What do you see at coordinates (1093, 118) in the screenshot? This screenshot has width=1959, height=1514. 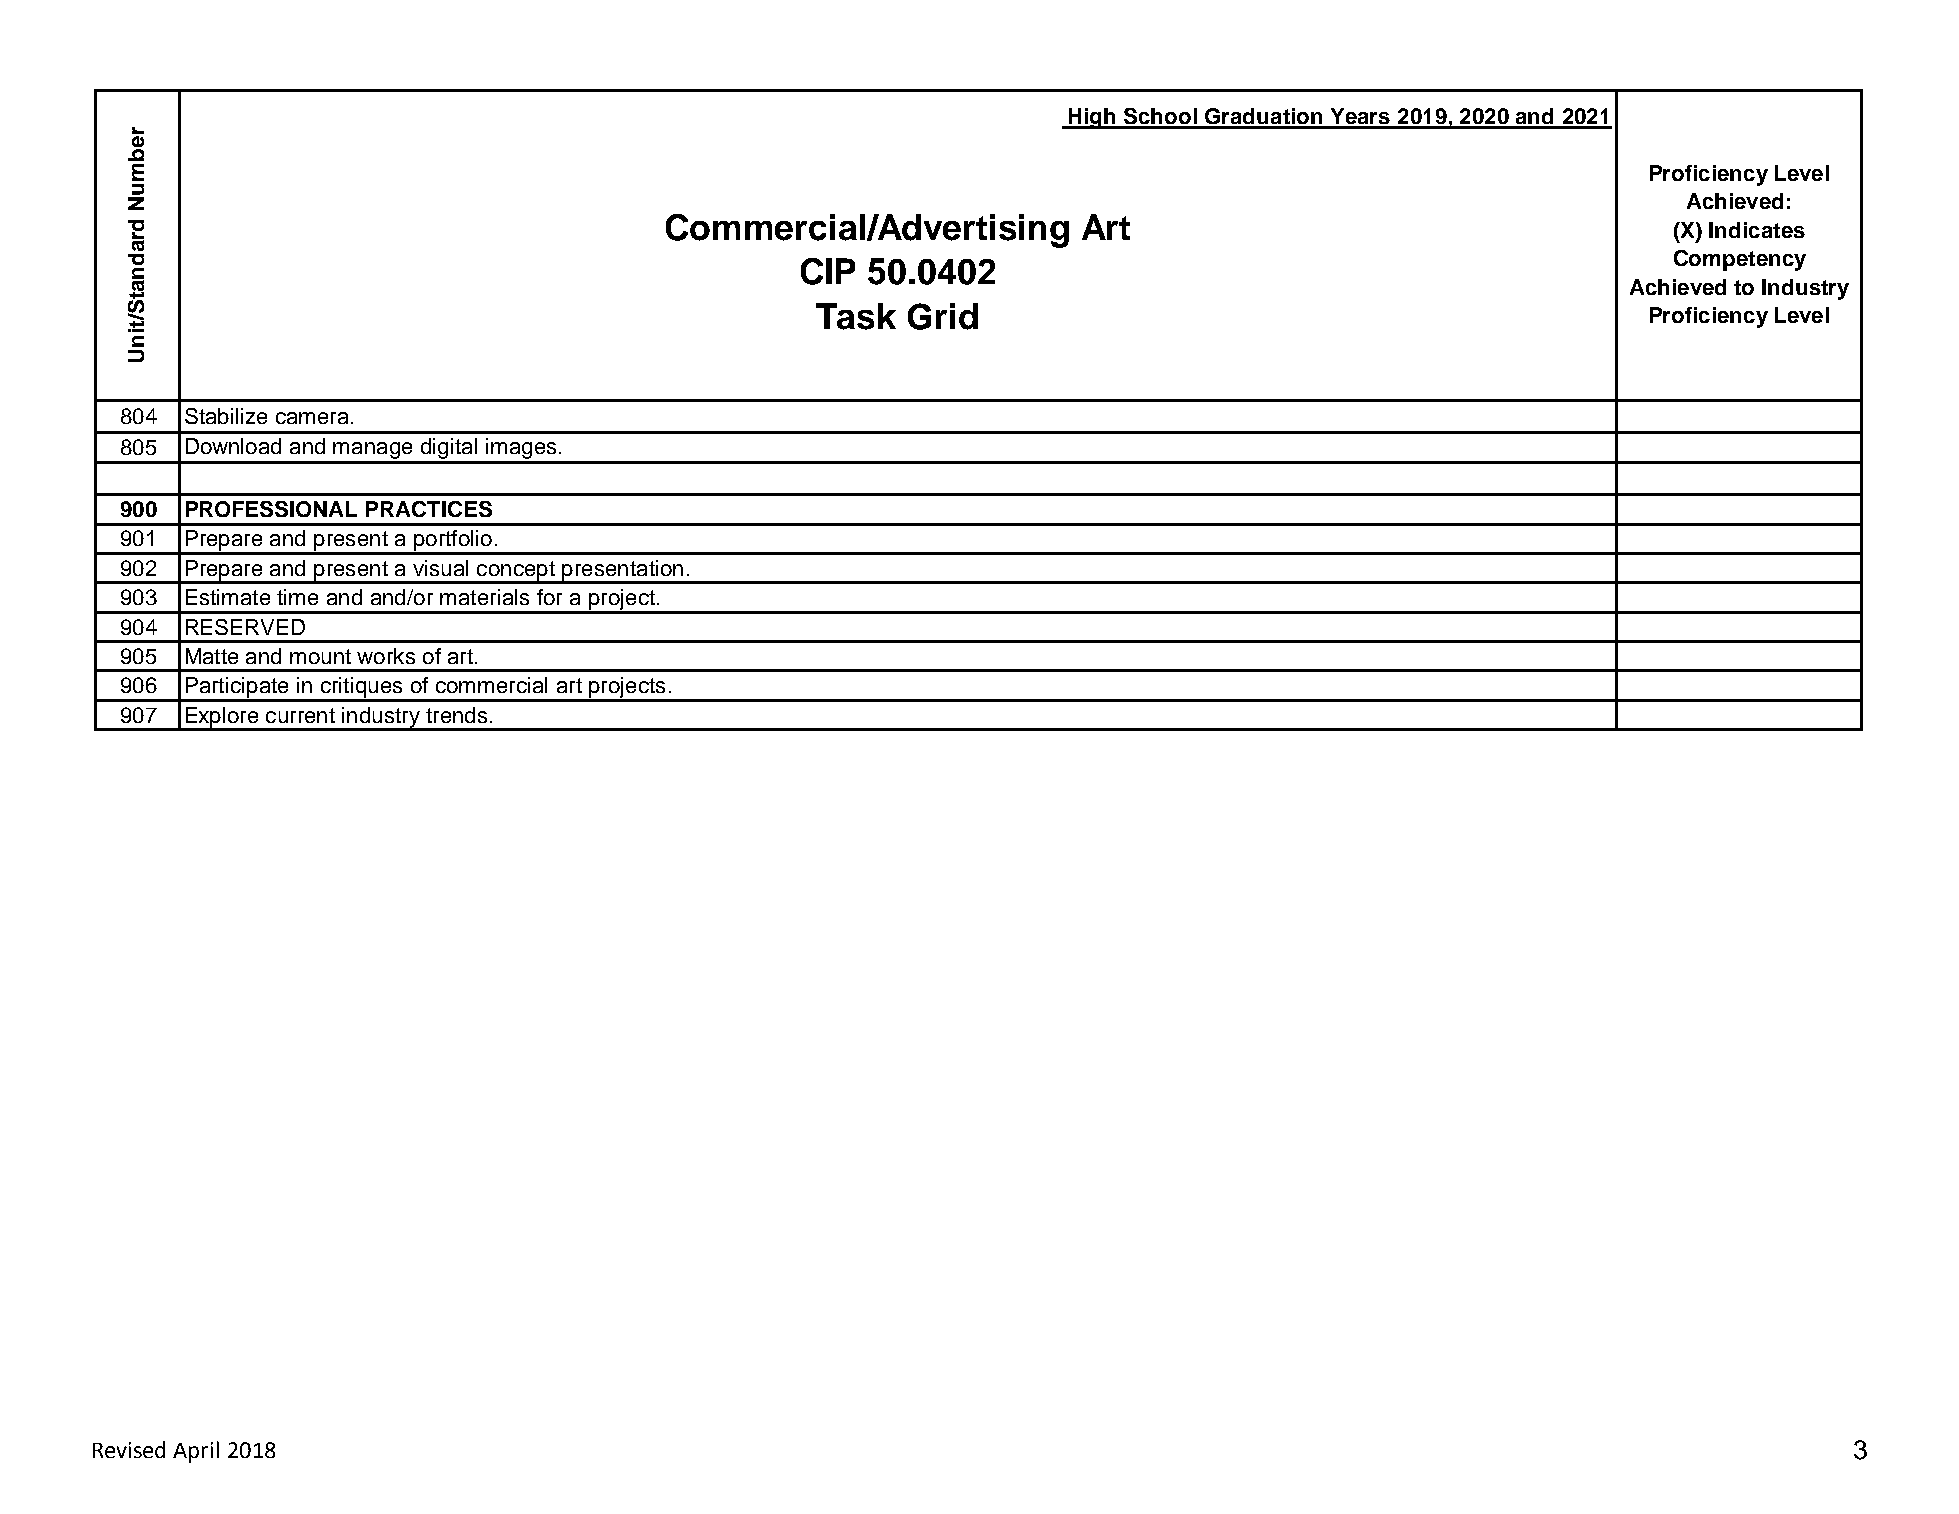 I see `High` at bounding box center [1093, 118].
